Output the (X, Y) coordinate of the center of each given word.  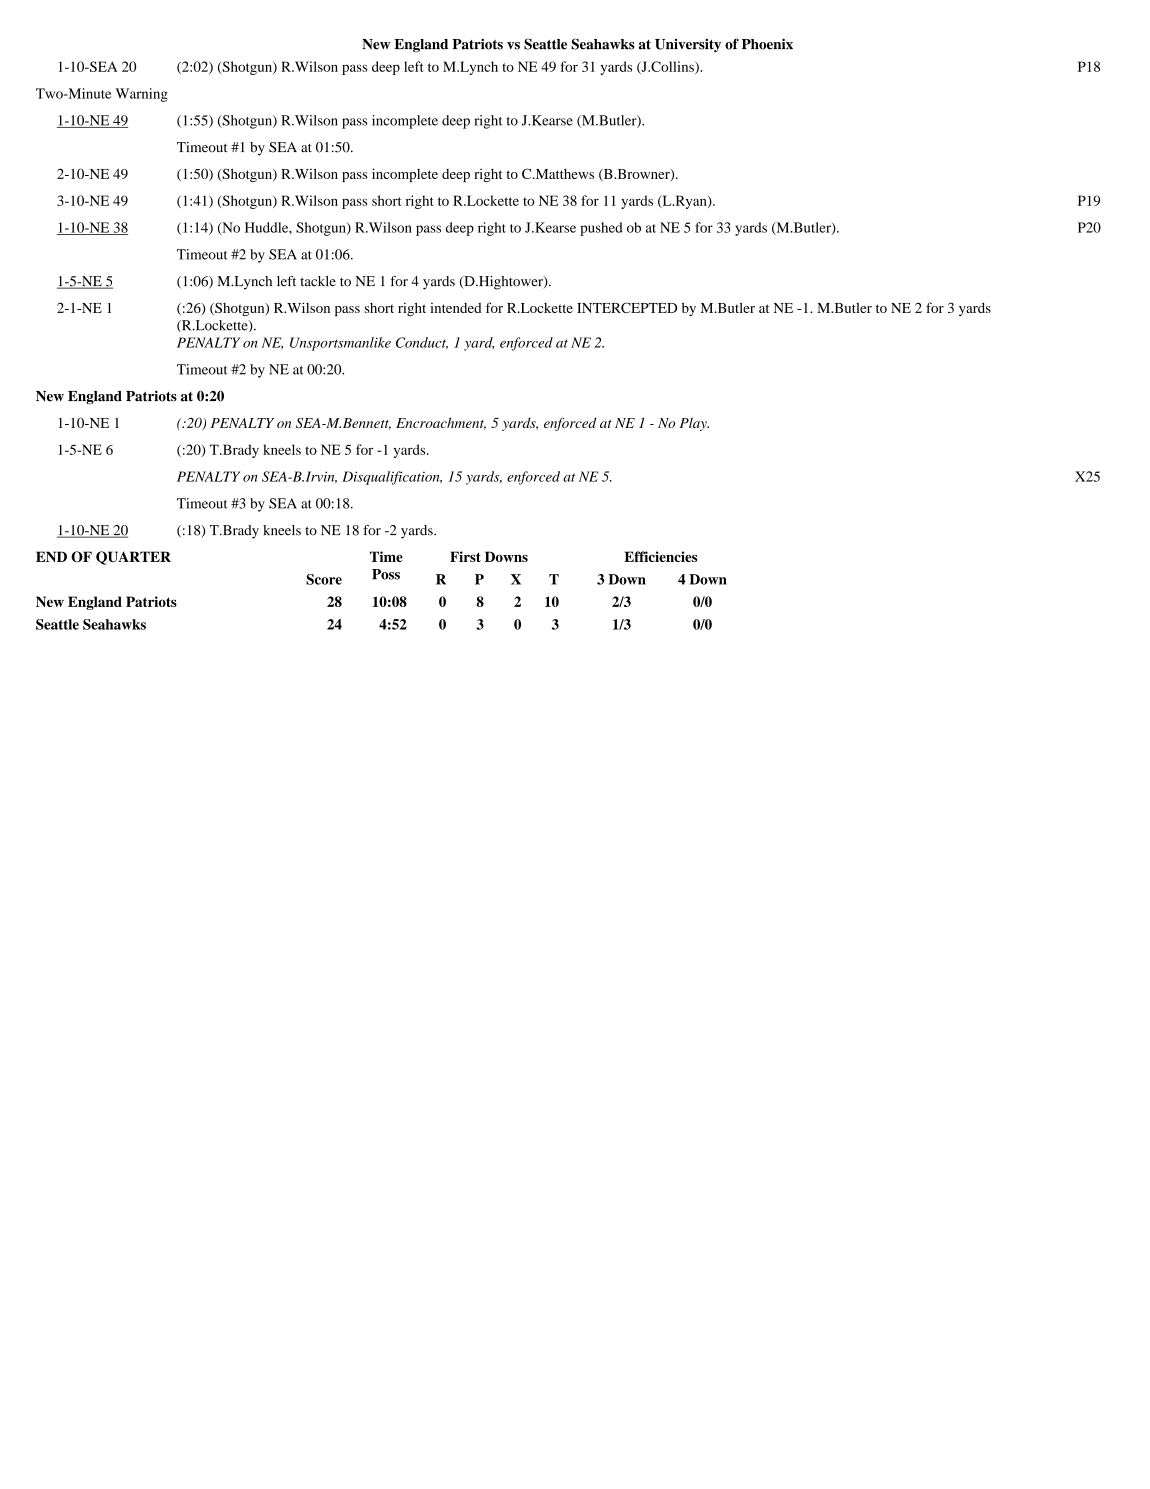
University (688, 45)
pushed (601, 229)
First (465, 556)
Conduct (422, 343)
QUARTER (133, 558)
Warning (142, 95)
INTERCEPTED (627, 307)
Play (694, 424)
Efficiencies (660, 556)
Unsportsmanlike (340, 344)
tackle (318, 281)
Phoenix (767, 44)
